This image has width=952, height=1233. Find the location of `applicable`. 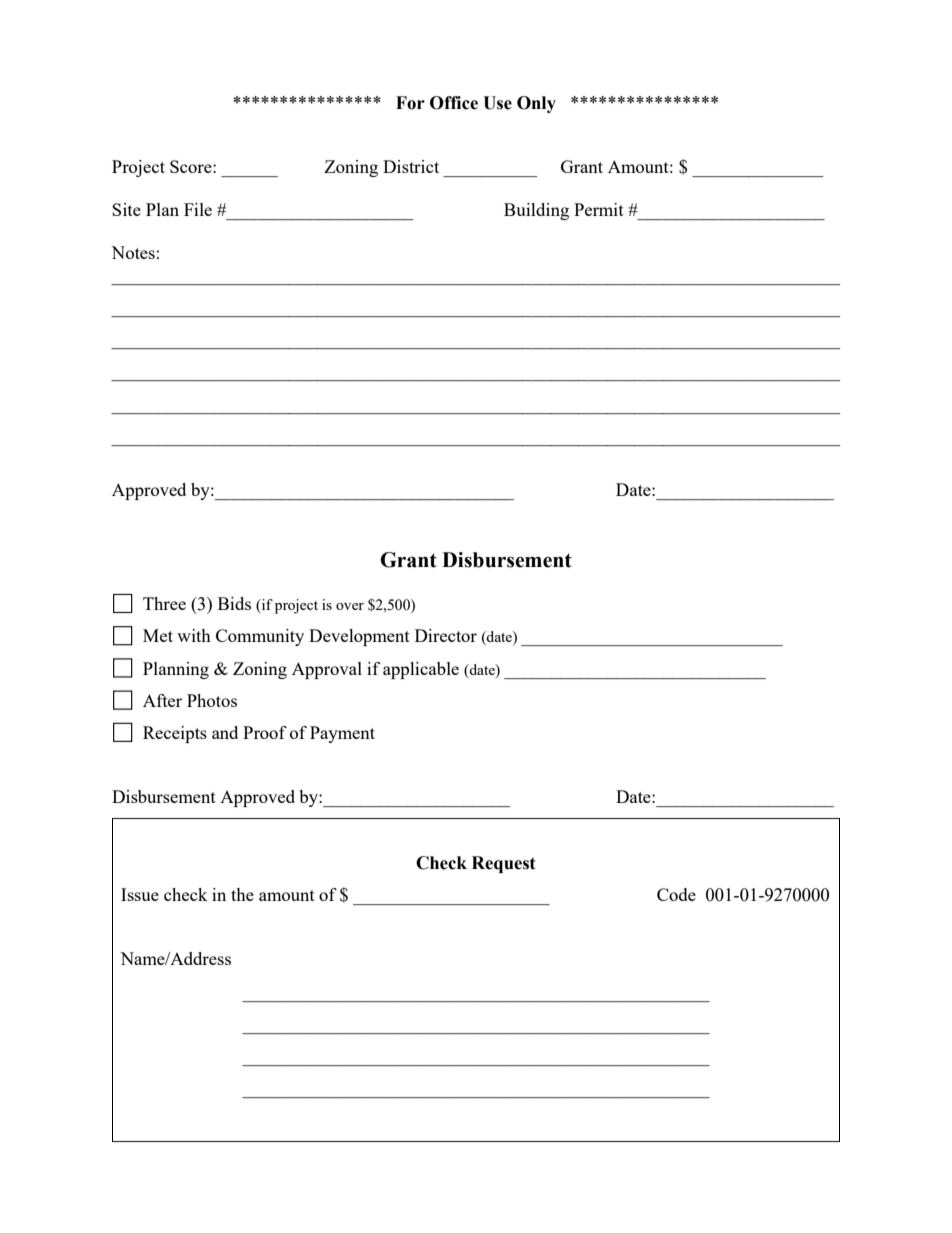

applicable is located at coordinates (421, 670).
